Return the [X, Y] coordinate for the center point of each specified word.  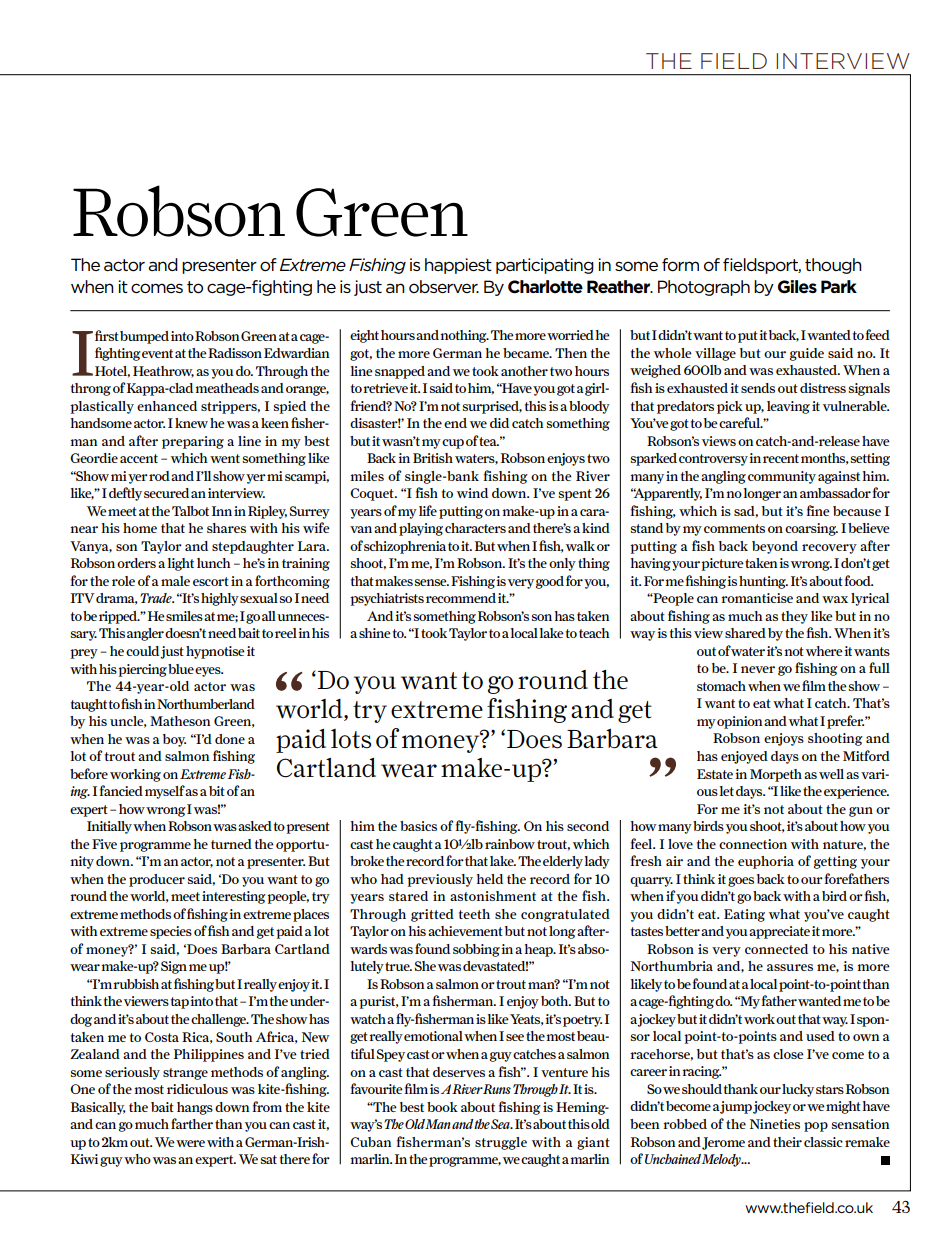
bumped [144, 337]
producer [157, 880]
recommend [461, 598]
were [190, 1143]
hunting [763, 582]
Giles [797, 287]
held [489, 879]
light [180, 564]
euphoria [766, 862]
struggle [501, 1143]
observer [444, 286]
